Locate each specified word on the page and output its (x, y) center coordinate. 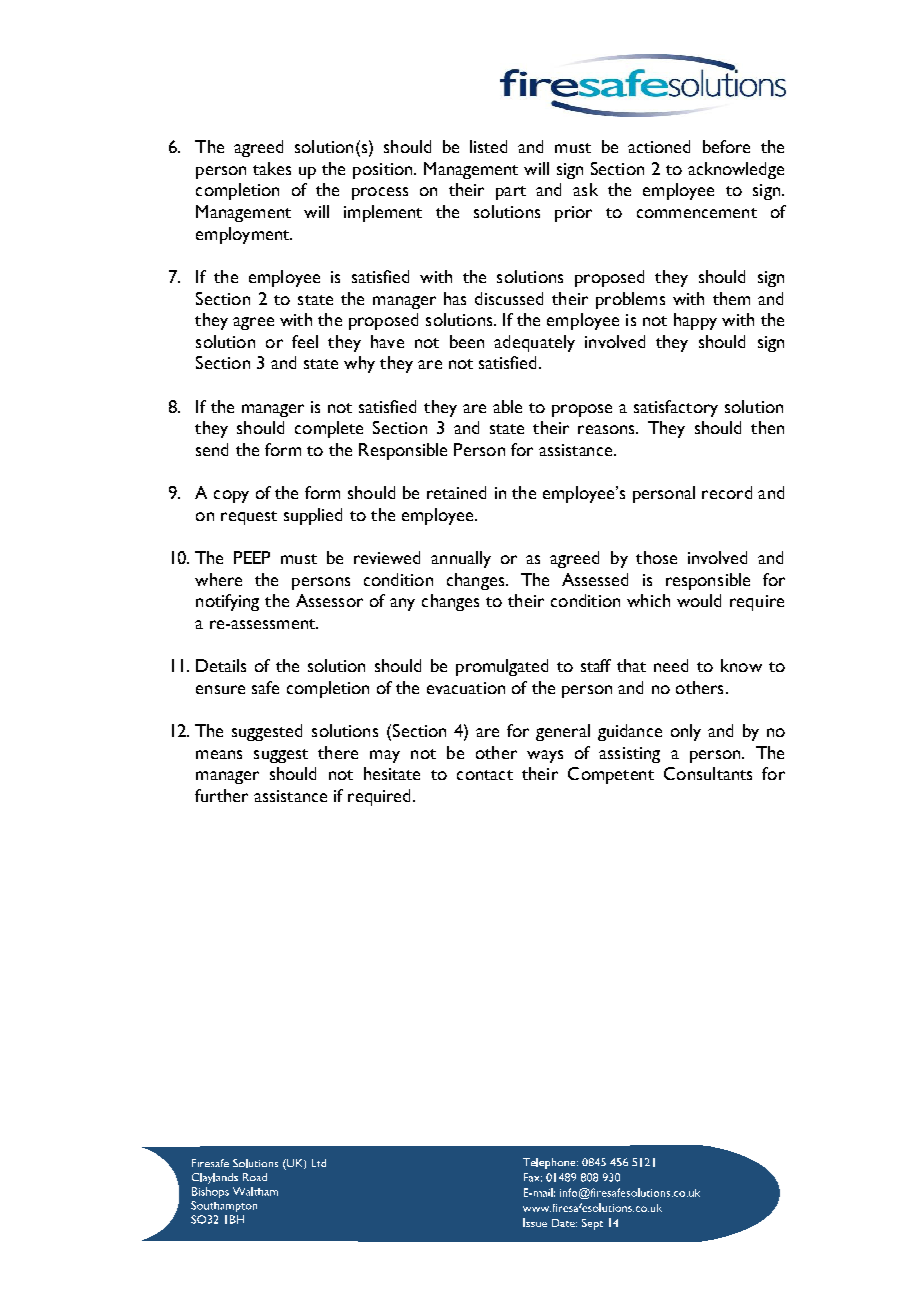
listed (488, 146)
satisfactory (676, 408)
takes (272, 168)
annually (461, 559)
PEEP (252, 557)
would (699, 600)
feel (305, 341)
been (467, 341)
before (726, 146)
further (221, 795)
